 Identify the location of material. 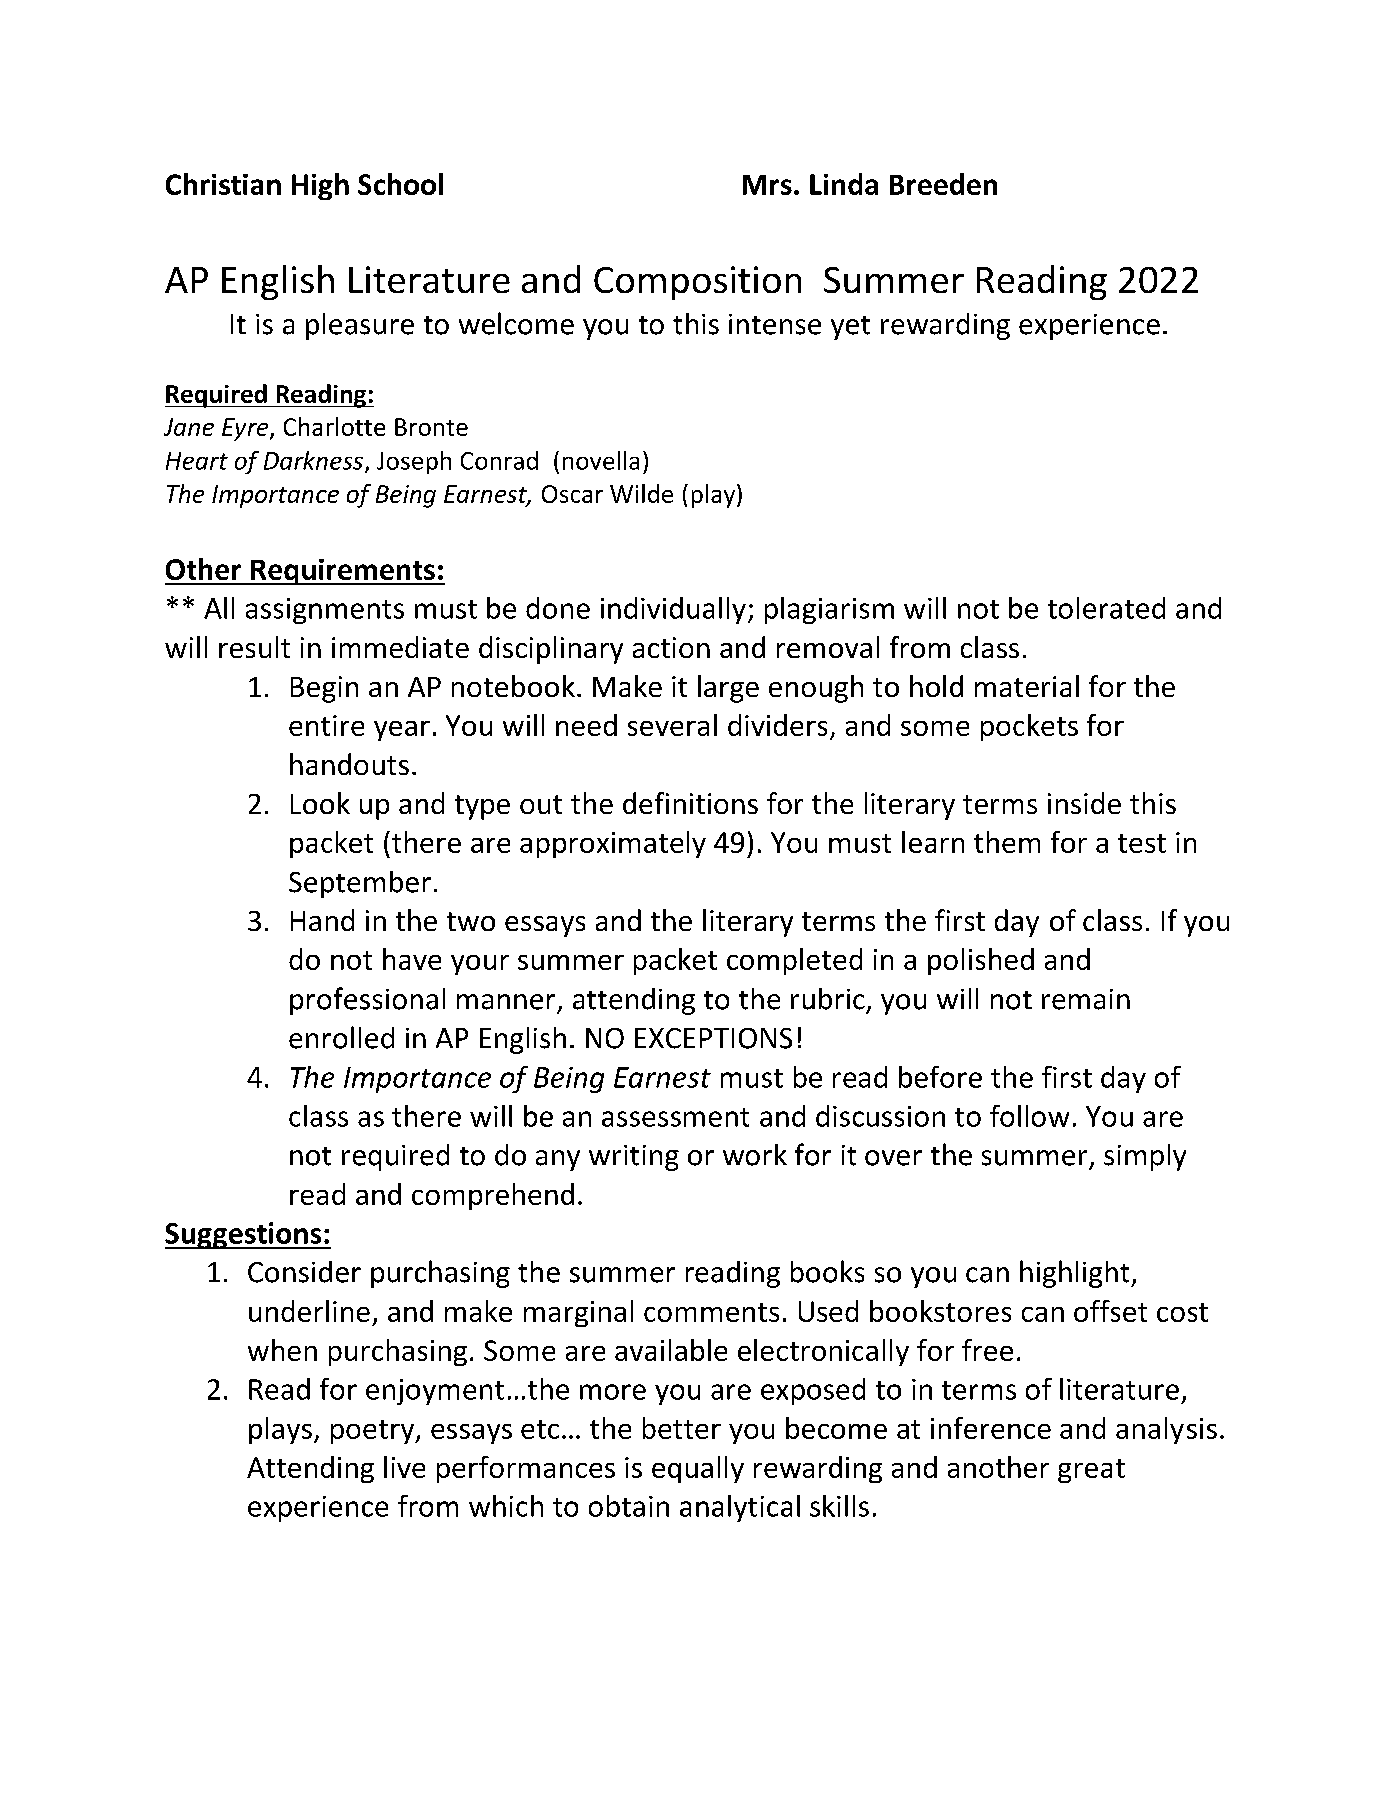
(1027, 686).
